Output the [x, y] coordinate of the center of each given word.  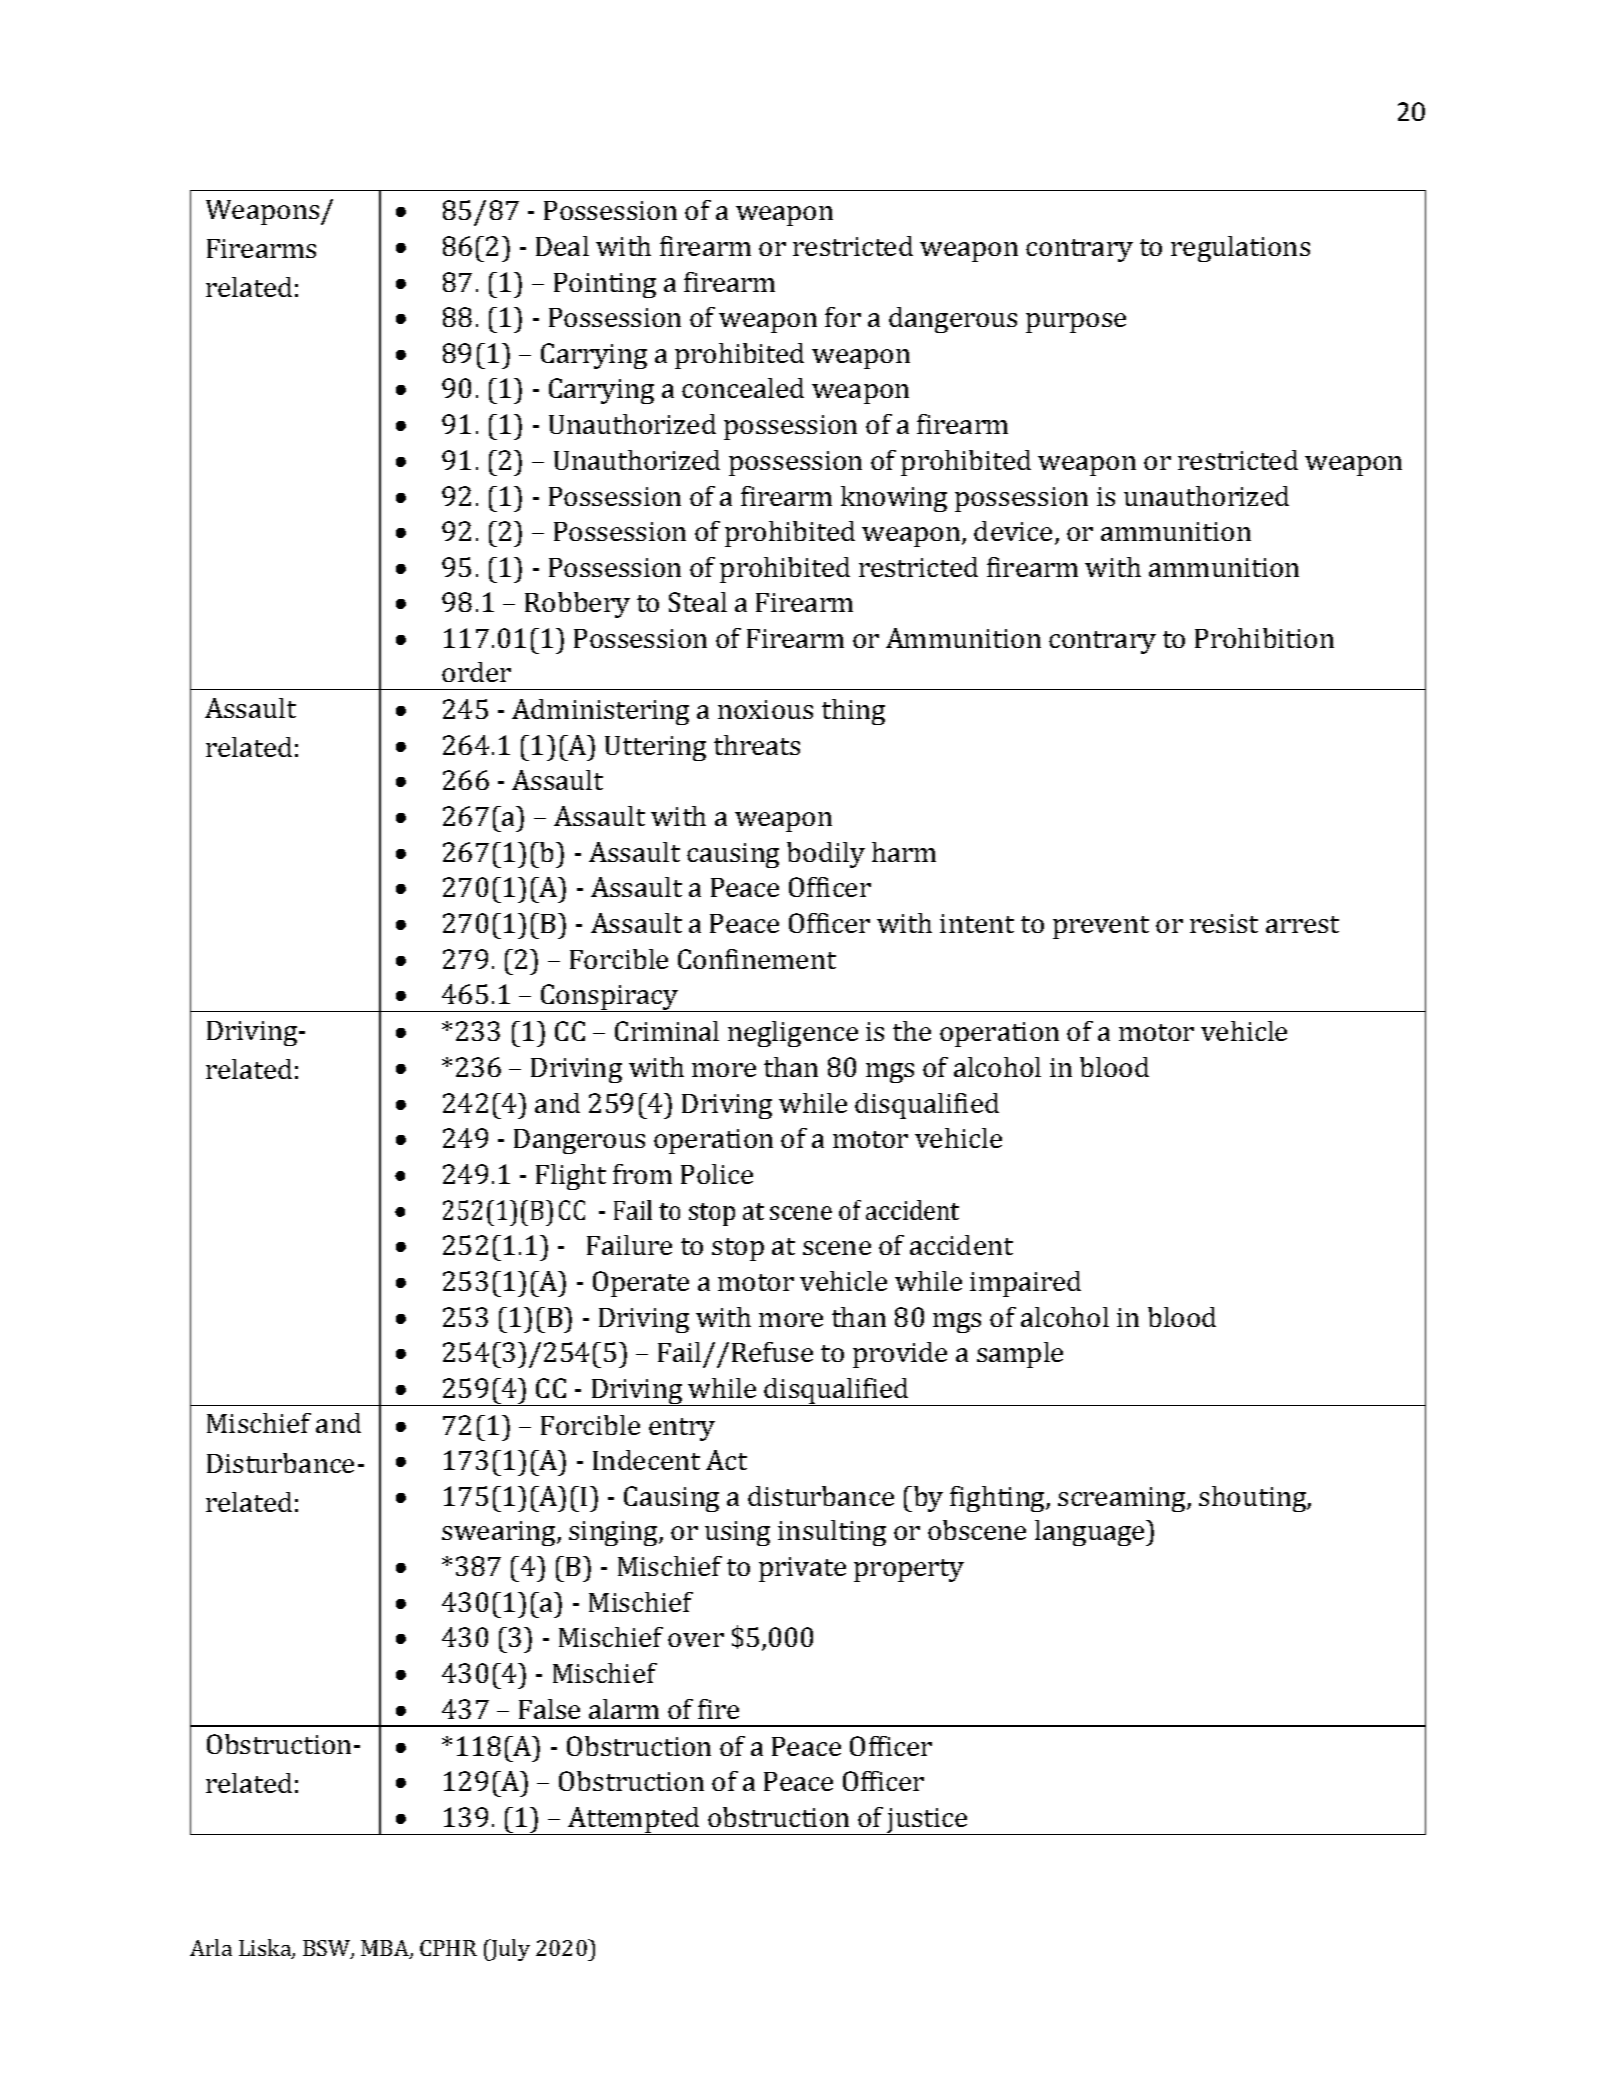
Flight [571, 1177]
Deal [562, 246]
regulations [1240, 249]
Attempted [634, 1821]
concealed [743, 388]
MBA [386, 1949]
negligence [793, 1034]
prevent [1101, 927]
